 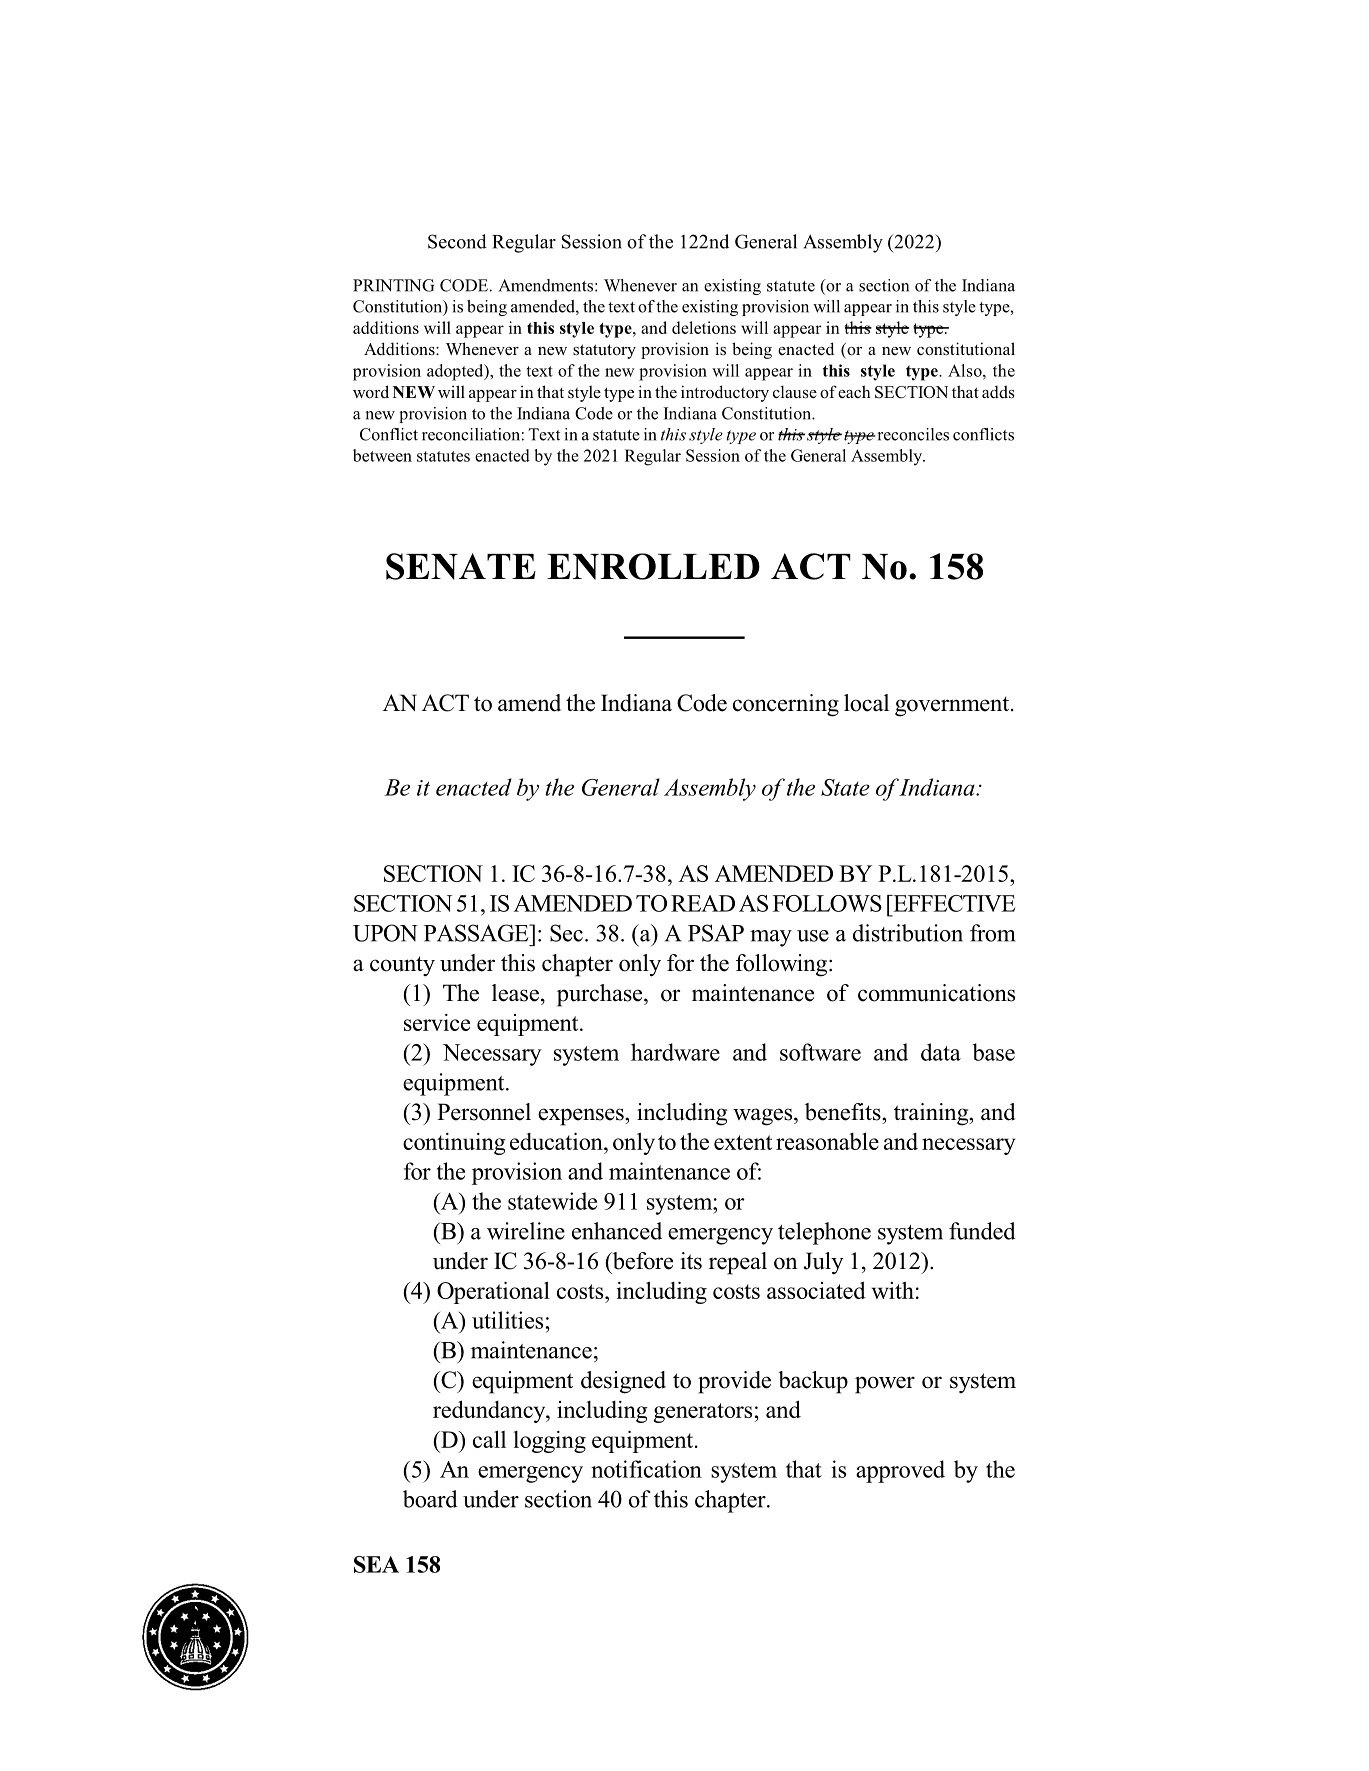 I want to click on SENATE, so click(x=461, y=566).
